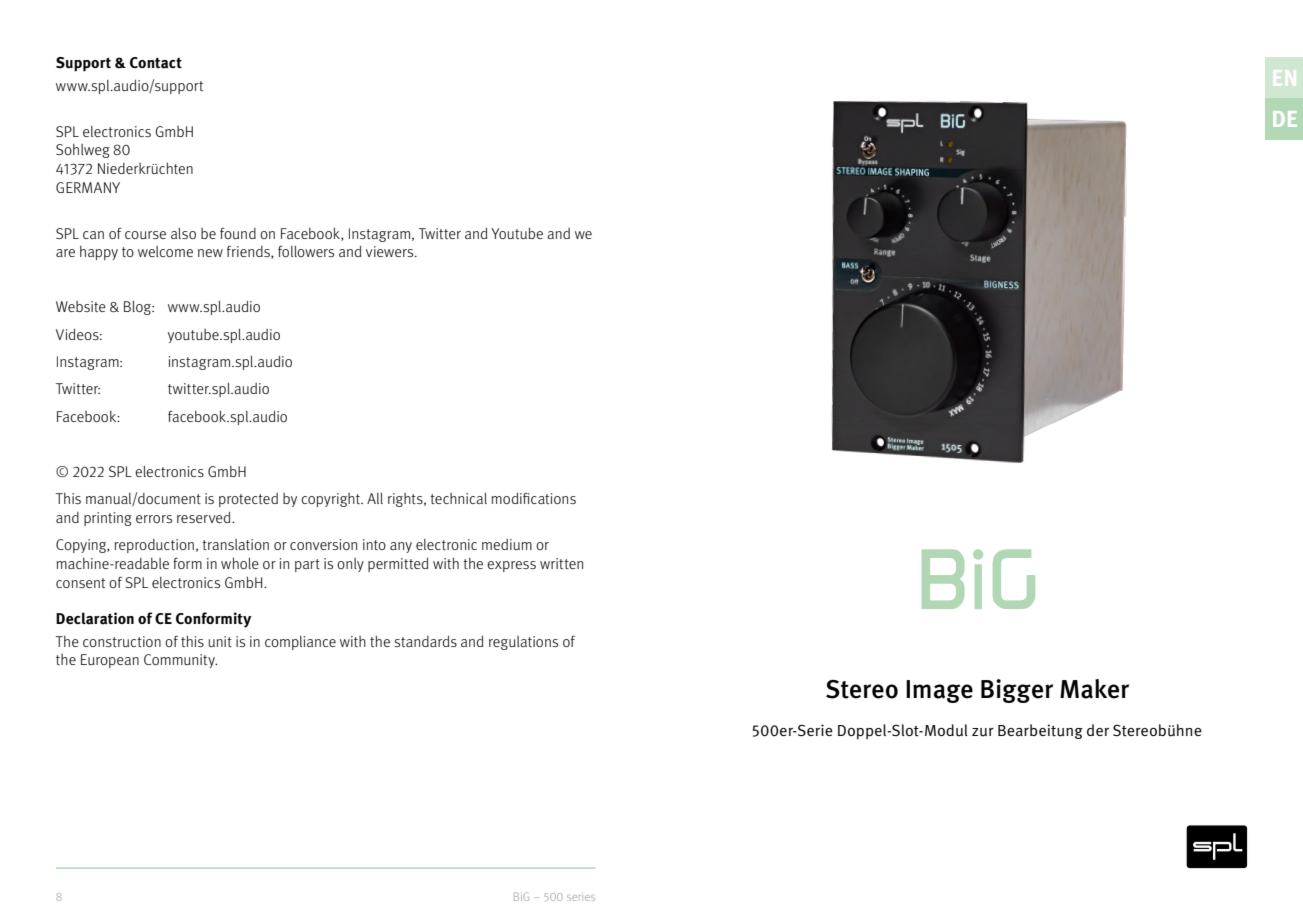  What do you see at coordinates (156, 63) in the image?
I see `Contact` at bounding box center [156, 63].
